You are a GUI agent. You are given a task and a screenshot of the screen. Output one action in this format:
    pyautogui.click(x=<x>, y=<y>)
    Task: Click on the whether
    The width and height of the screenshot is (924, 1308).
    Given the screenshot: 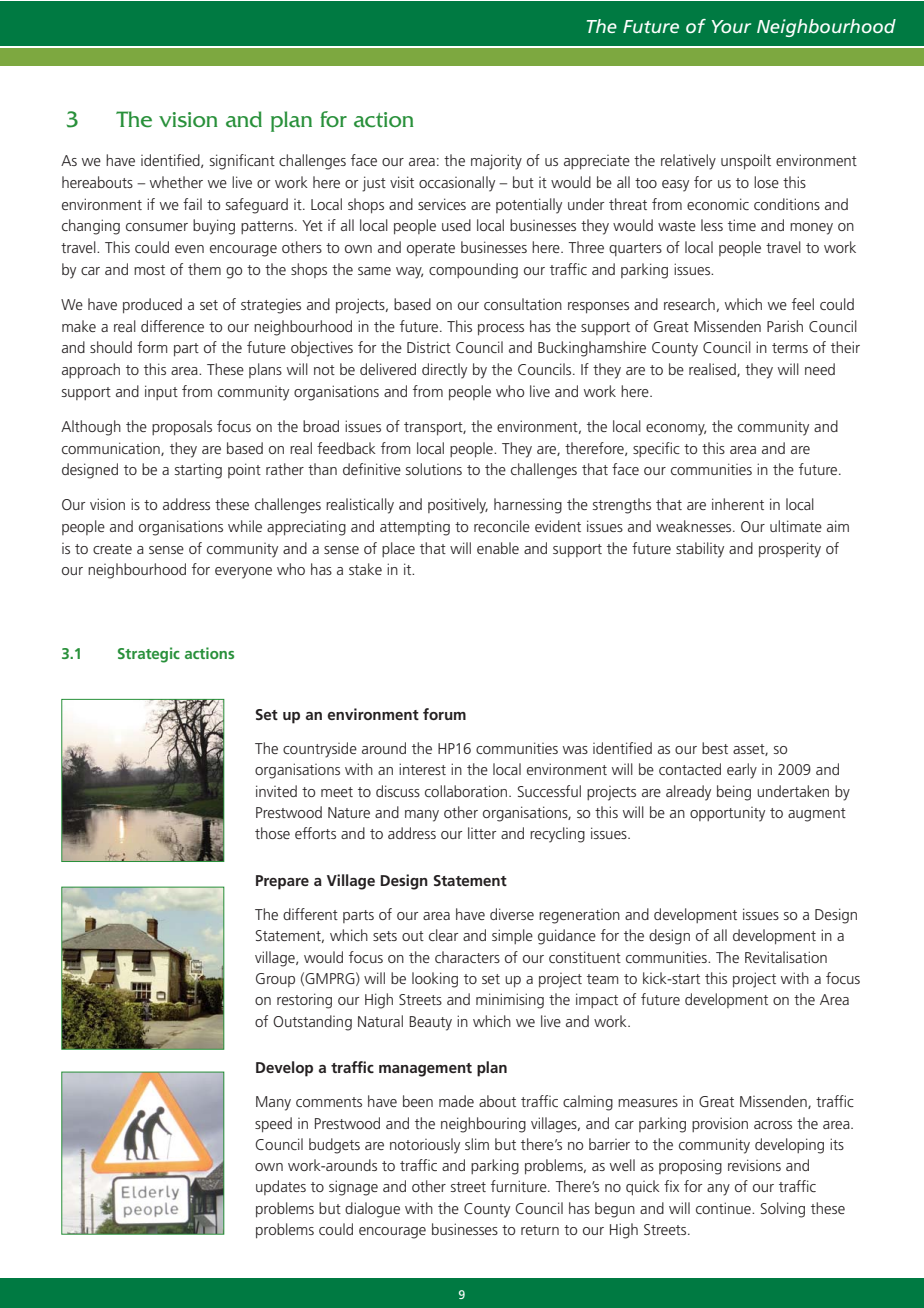 What is the action you would take?
    pyautogui.click(x=176, y=182)
